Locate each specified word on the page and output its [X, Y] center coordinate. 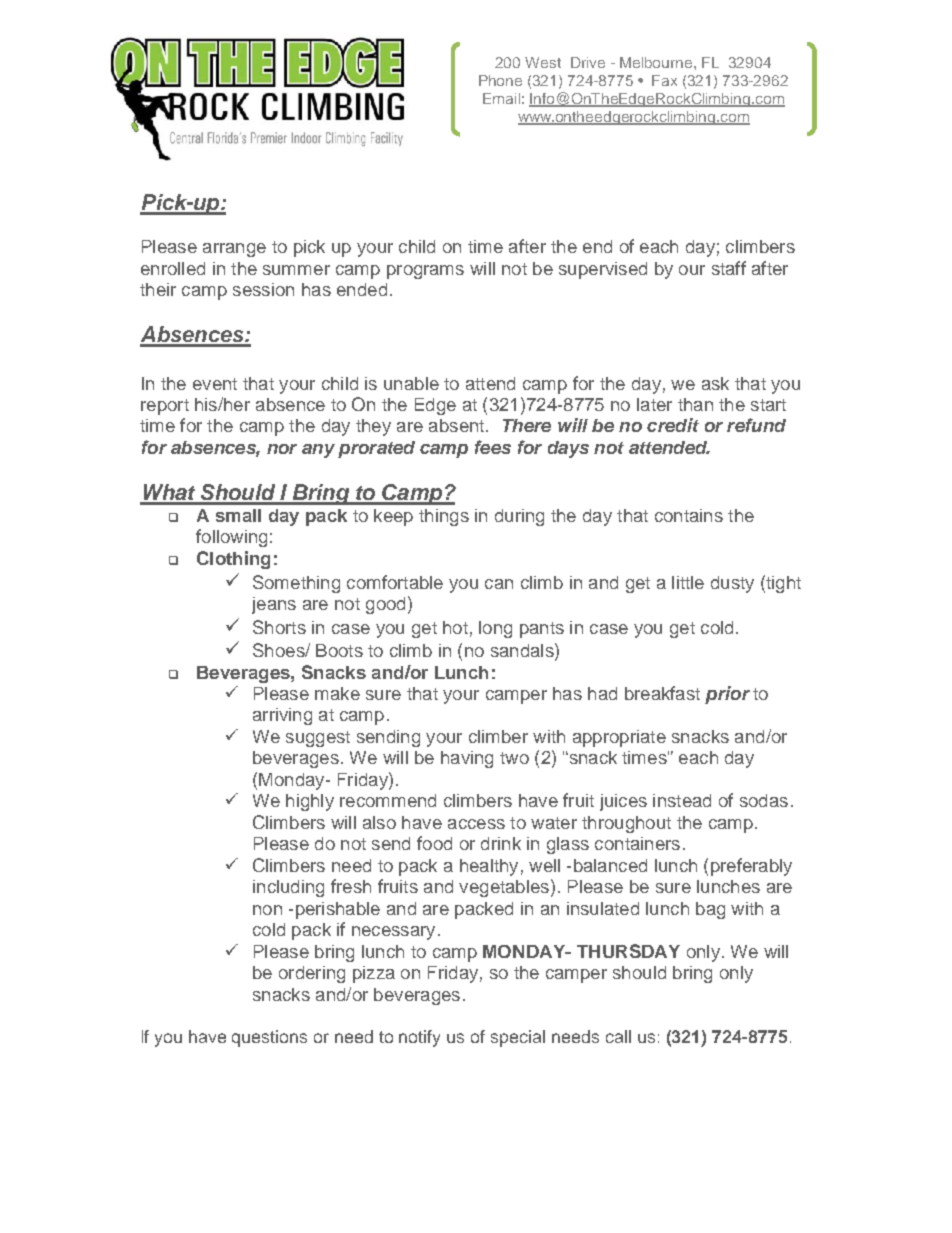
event [215, 384]
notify [419, 1038]
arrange [234, 250]
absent [458, 425]
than [695, 404]
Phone [500, 80]
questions [269, 1038]
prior [727, 695]
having [467, 759]
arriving [282, 716]
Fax [664, 80]
